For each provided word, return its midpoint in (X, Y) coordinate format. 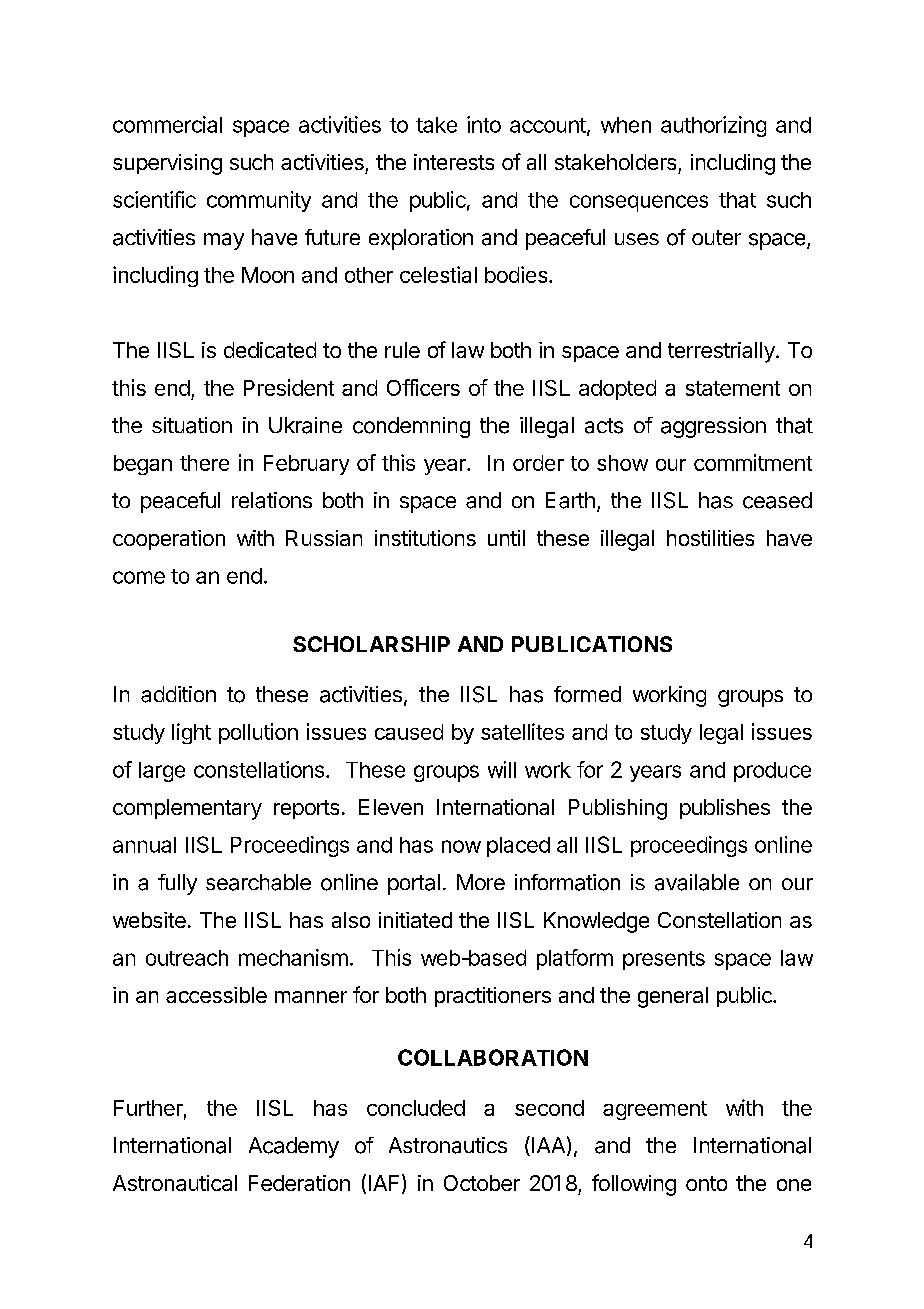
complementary (187, 809)
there (204, 463)
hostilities (710, 538)
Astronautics (448, 1145)
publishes (725, 809)
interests (454, 162)
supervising (167, 164)
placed (518, 847)
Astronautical (175, 1183)
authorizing (713, 126)
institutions (425, 538)
